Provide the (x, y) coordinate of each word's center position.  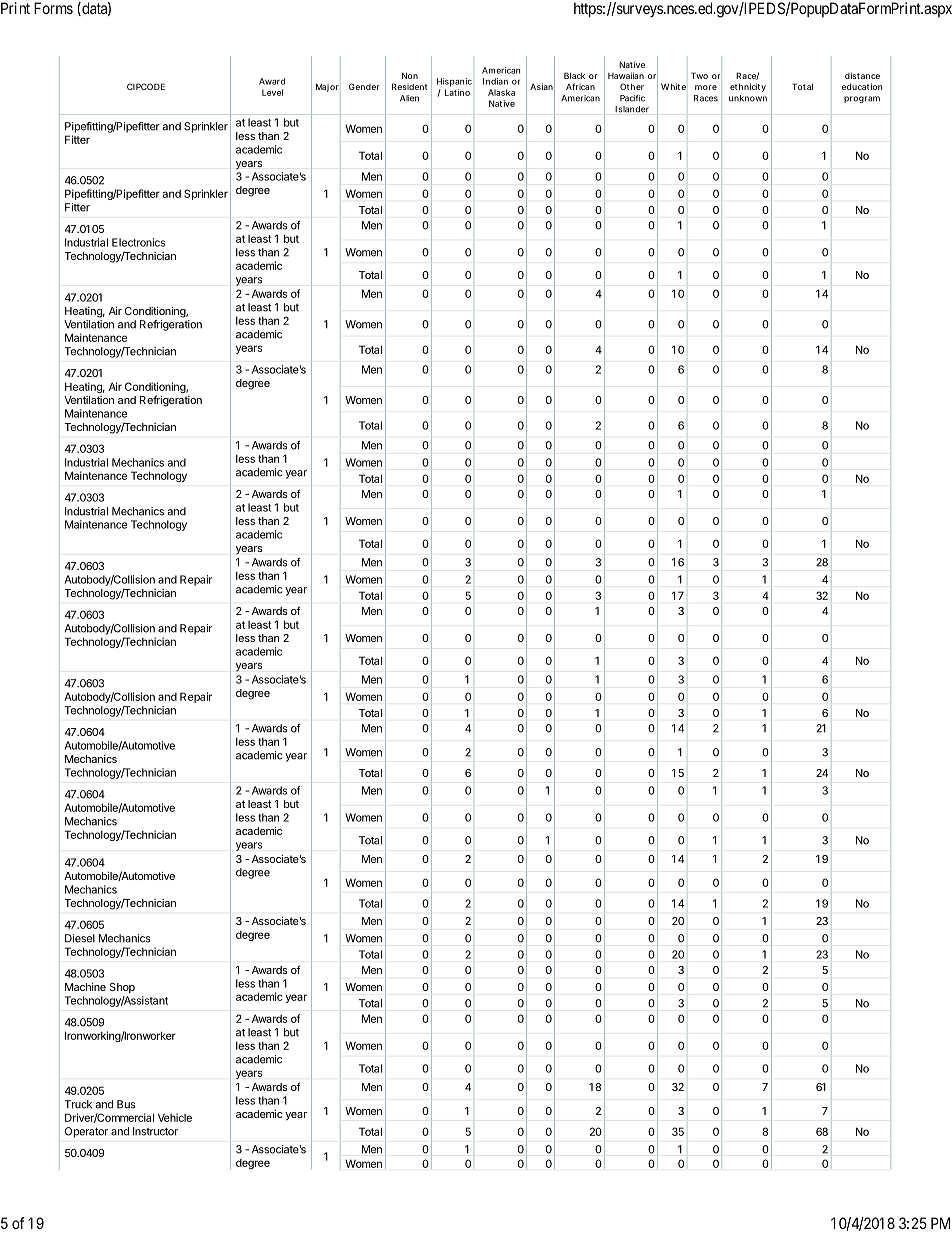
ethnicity (748, 87)
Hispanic (454, 82)
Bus (126, 1104)
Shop (122, 988)
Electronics (138, 242)
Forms (53, 8)
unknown (748, 98)
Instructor (155, 1131)
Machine (85, 987)
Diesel (80, 938)
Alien (409, 98)
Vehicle (175, 1117)
